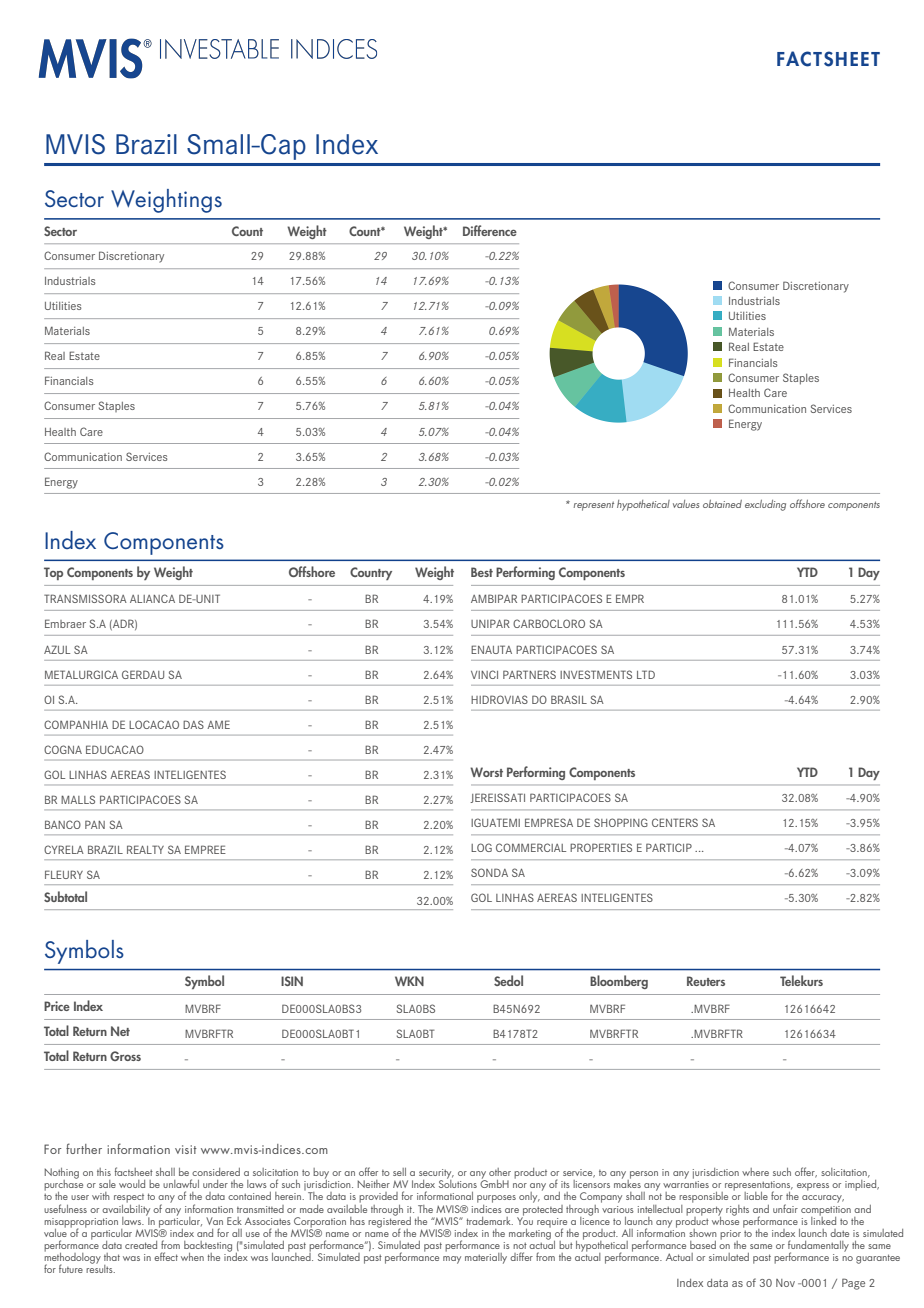 Image resolution: width=924 pixels, height=1308 pixels. What do you see at coordinates (452, 1260) in the document?
I see `may` at bounding box center [452, 1260].
